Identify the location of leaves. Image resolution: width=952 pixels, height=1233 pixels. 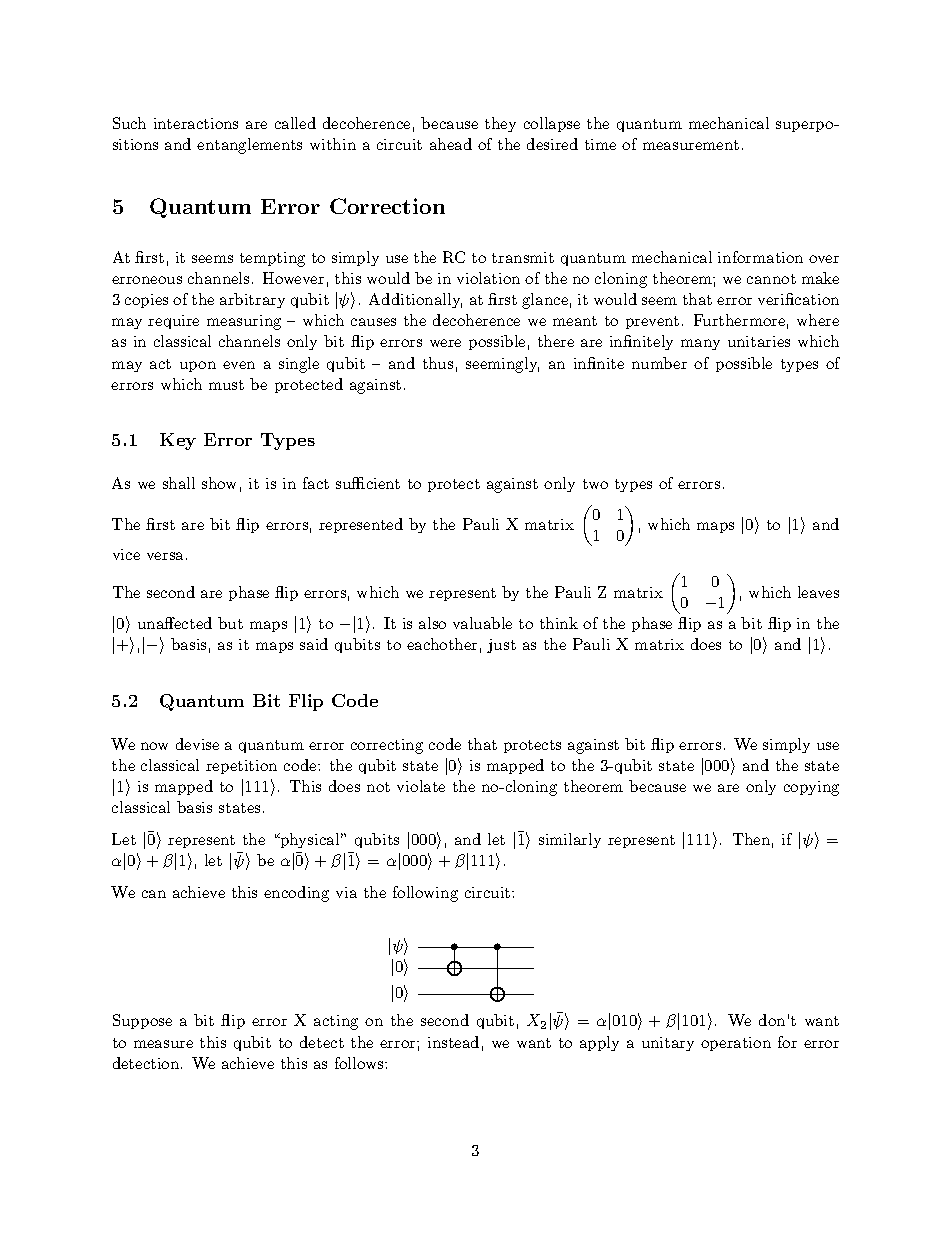
(818, 592).
